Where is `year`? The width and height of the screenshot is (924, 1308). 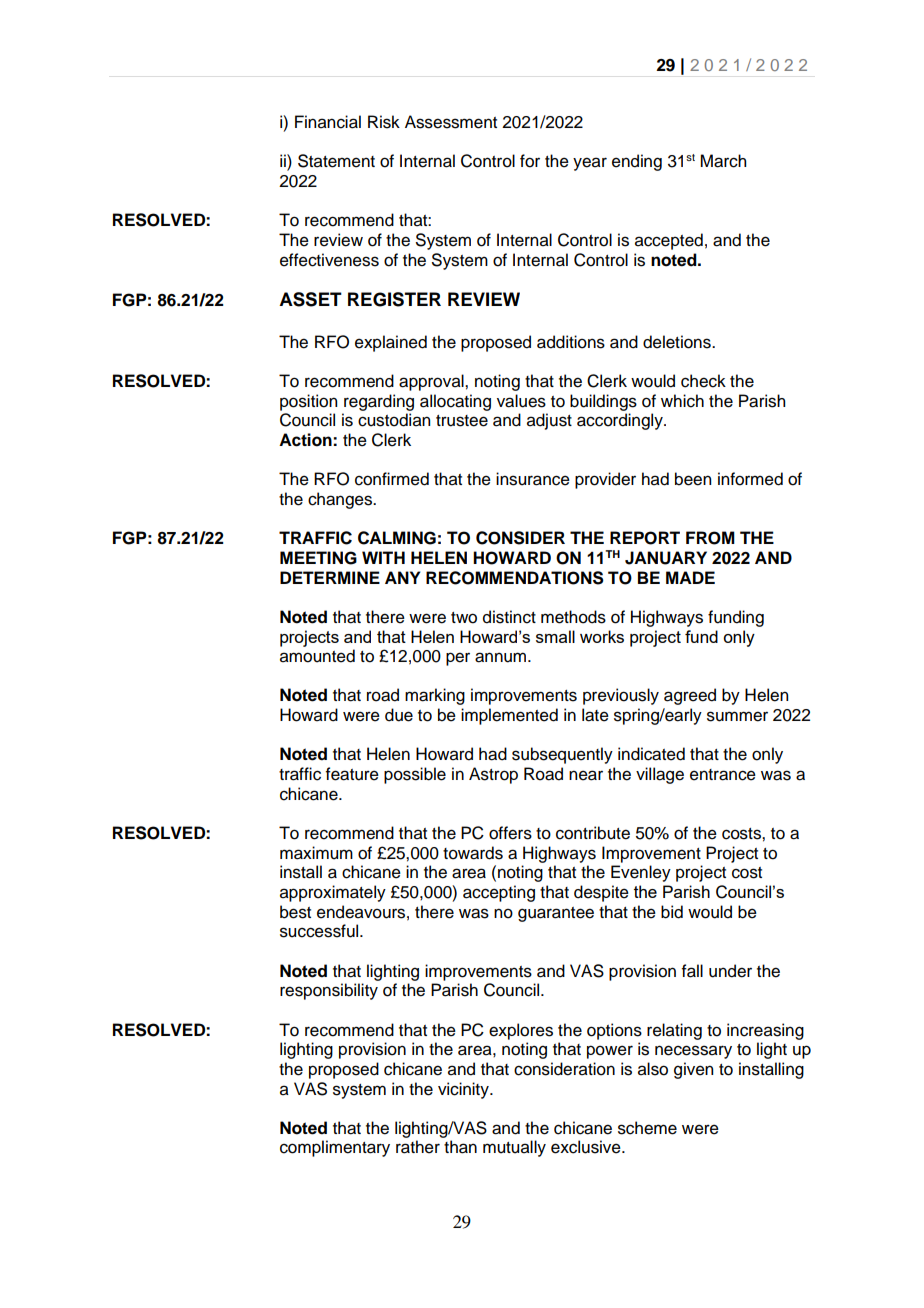 year is located at coordinates (590, 164).
